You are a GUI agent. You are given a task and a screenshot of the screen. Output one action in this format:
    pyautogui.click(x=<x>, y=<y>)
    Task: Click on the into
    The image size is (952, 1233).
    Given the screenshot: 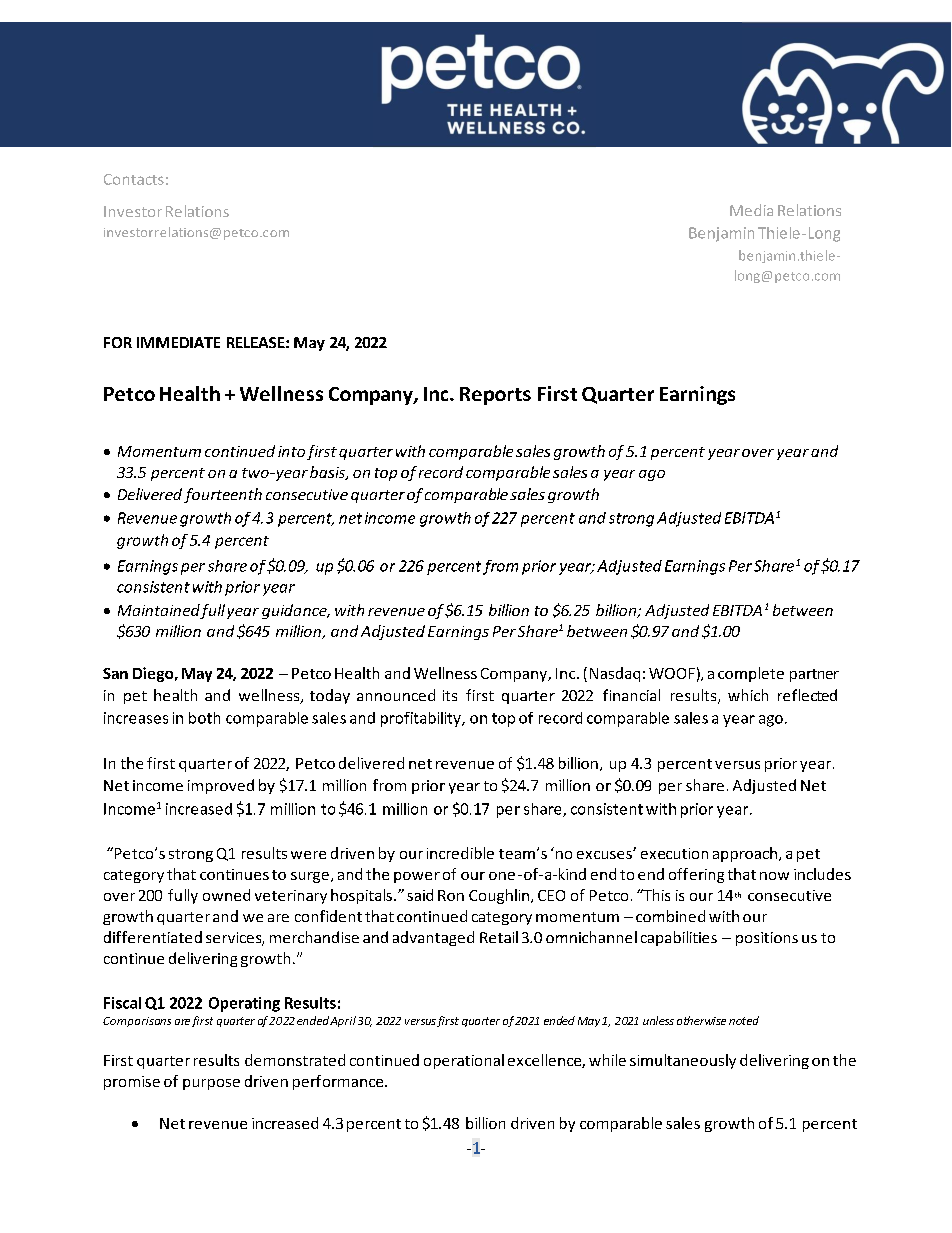 What is the action you would take?
    pyautogui.click(x=291, y=451)
